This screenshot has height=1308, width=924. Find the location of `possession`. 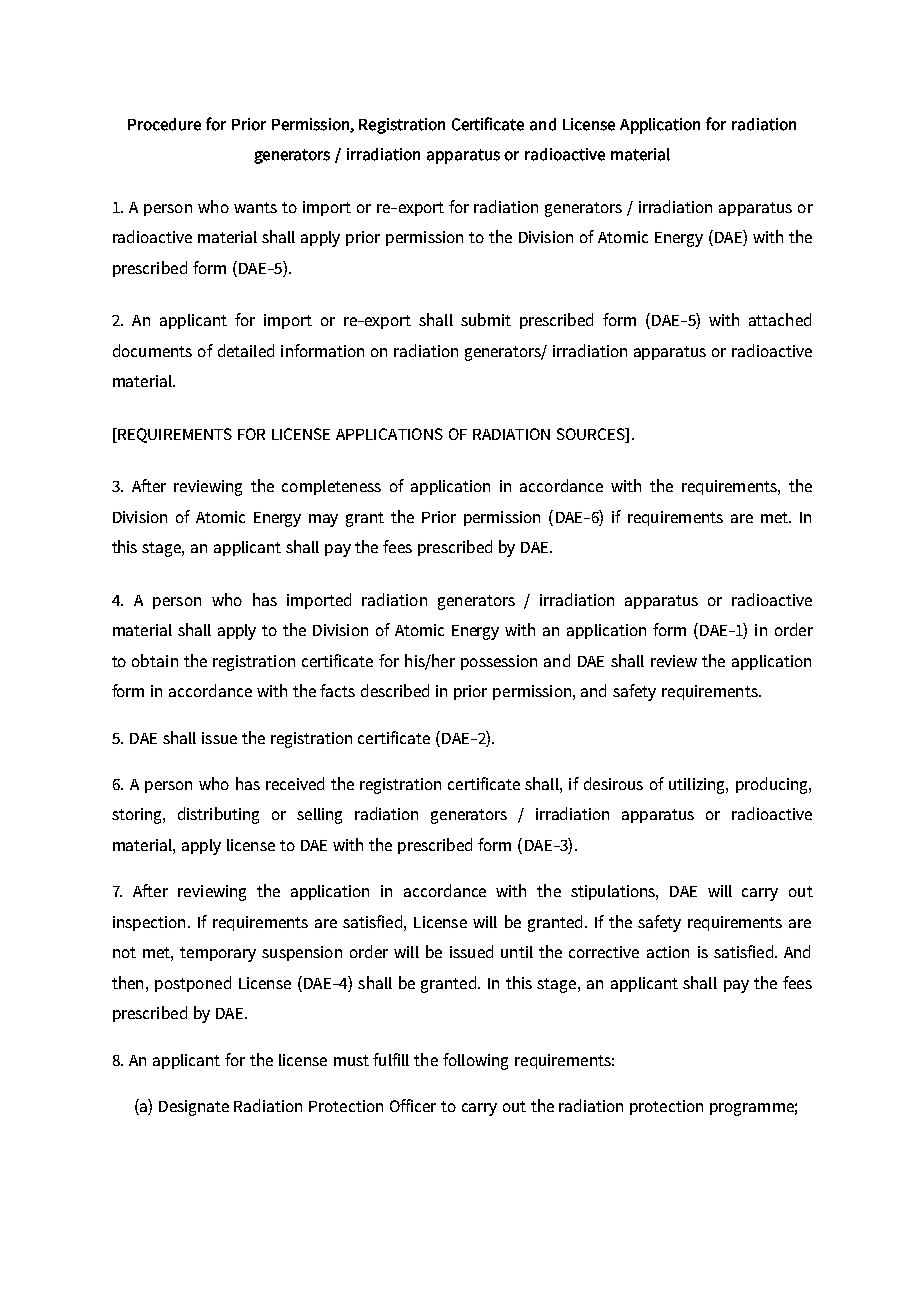

possession is located at coordinates (499, 662).
